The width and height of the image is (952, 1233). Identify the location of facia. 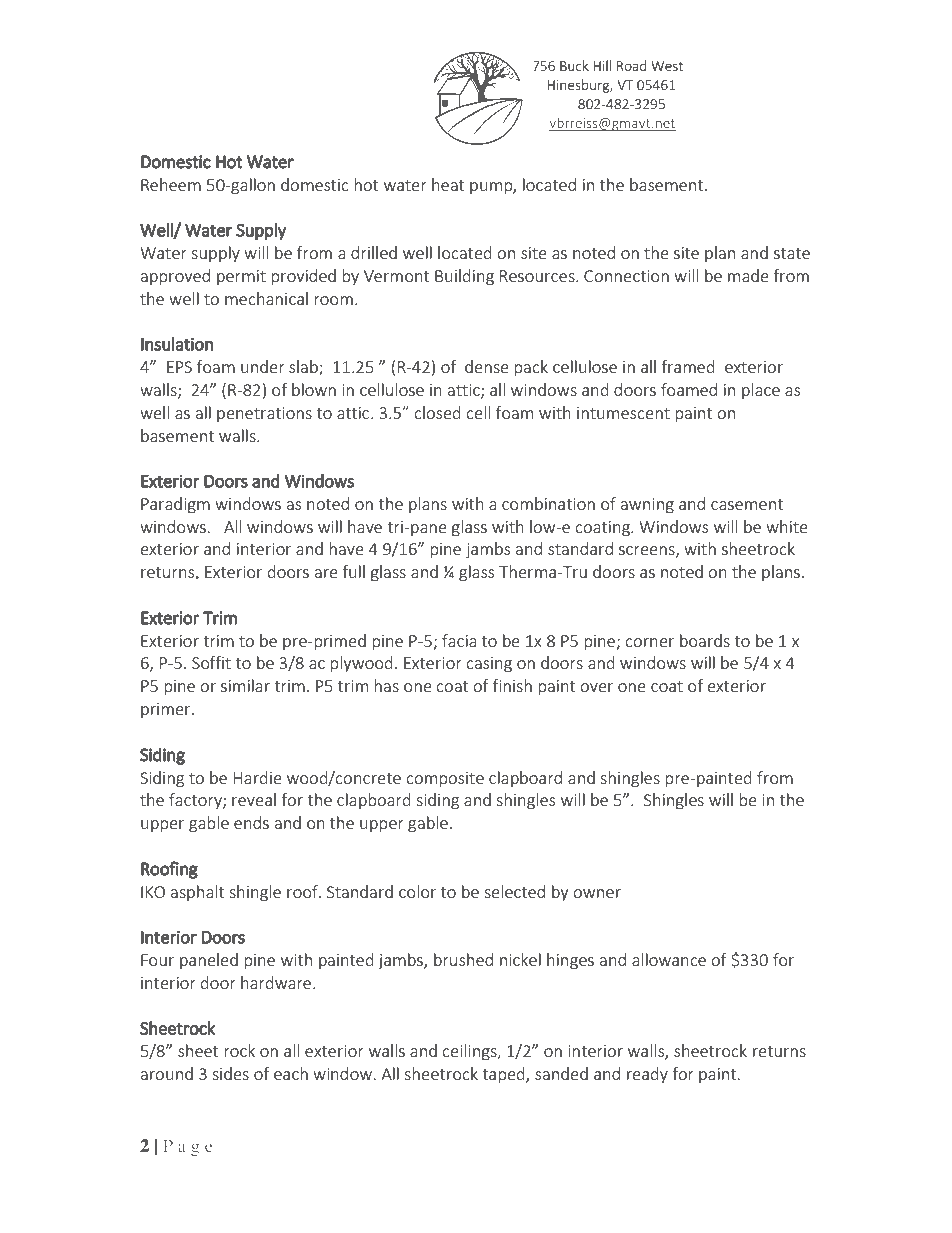
(459, 640).
